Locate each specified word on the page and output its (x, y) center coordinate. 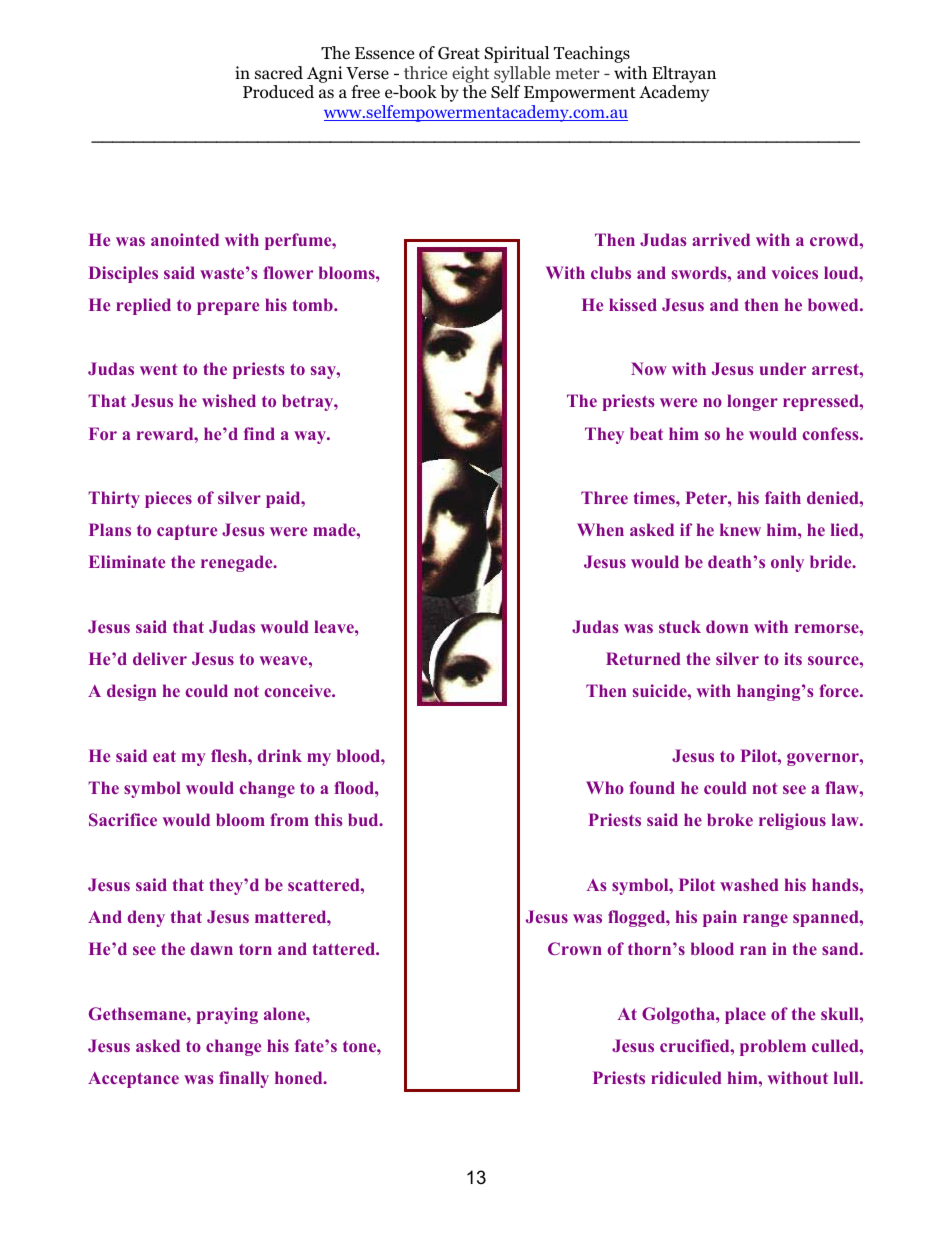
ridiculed (686, 1077)
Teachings (592, 54)
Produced (278, 92)
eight (471, 74)
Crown (575, 948)
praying (227, 1015)
